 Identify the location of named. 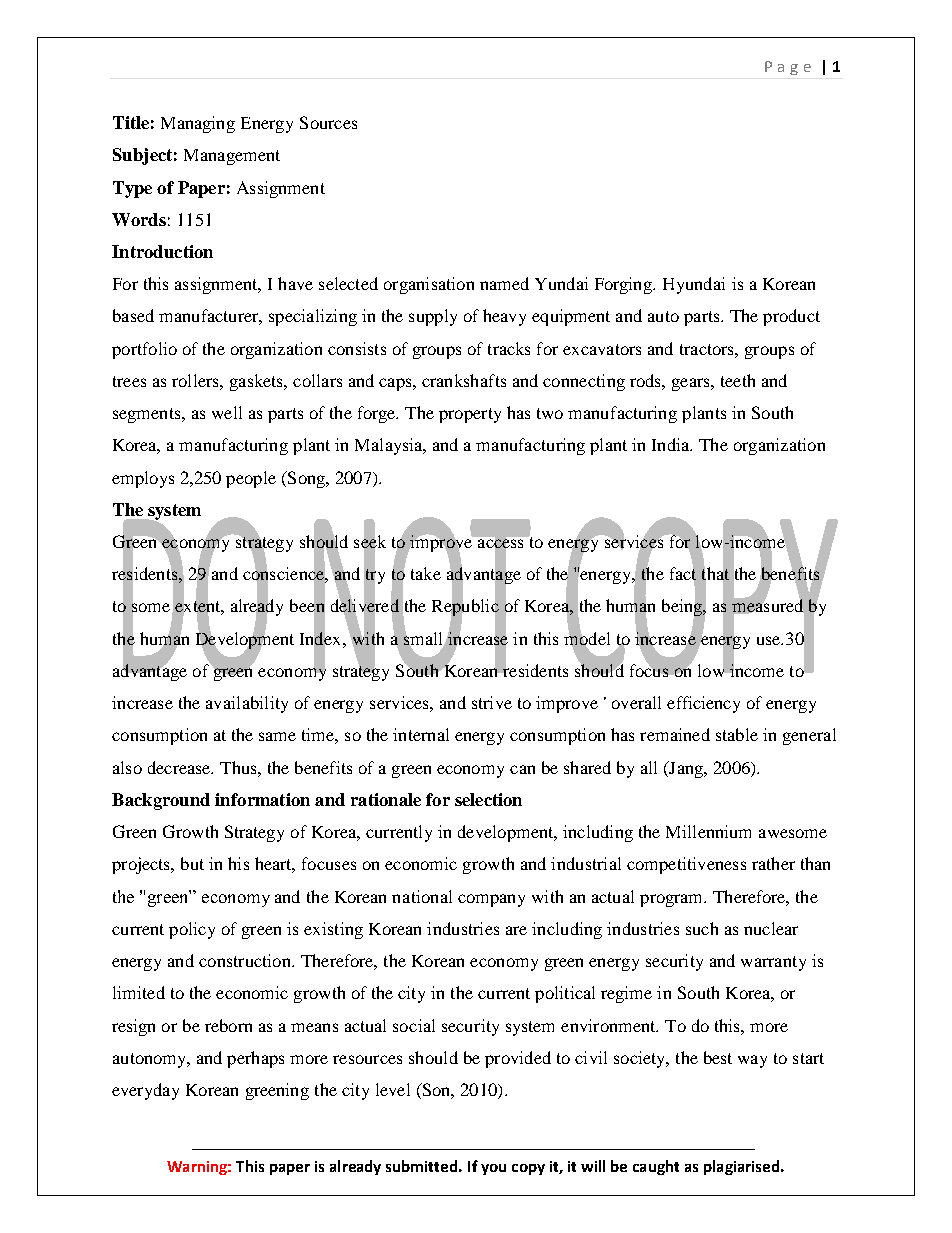
(504, 283).
